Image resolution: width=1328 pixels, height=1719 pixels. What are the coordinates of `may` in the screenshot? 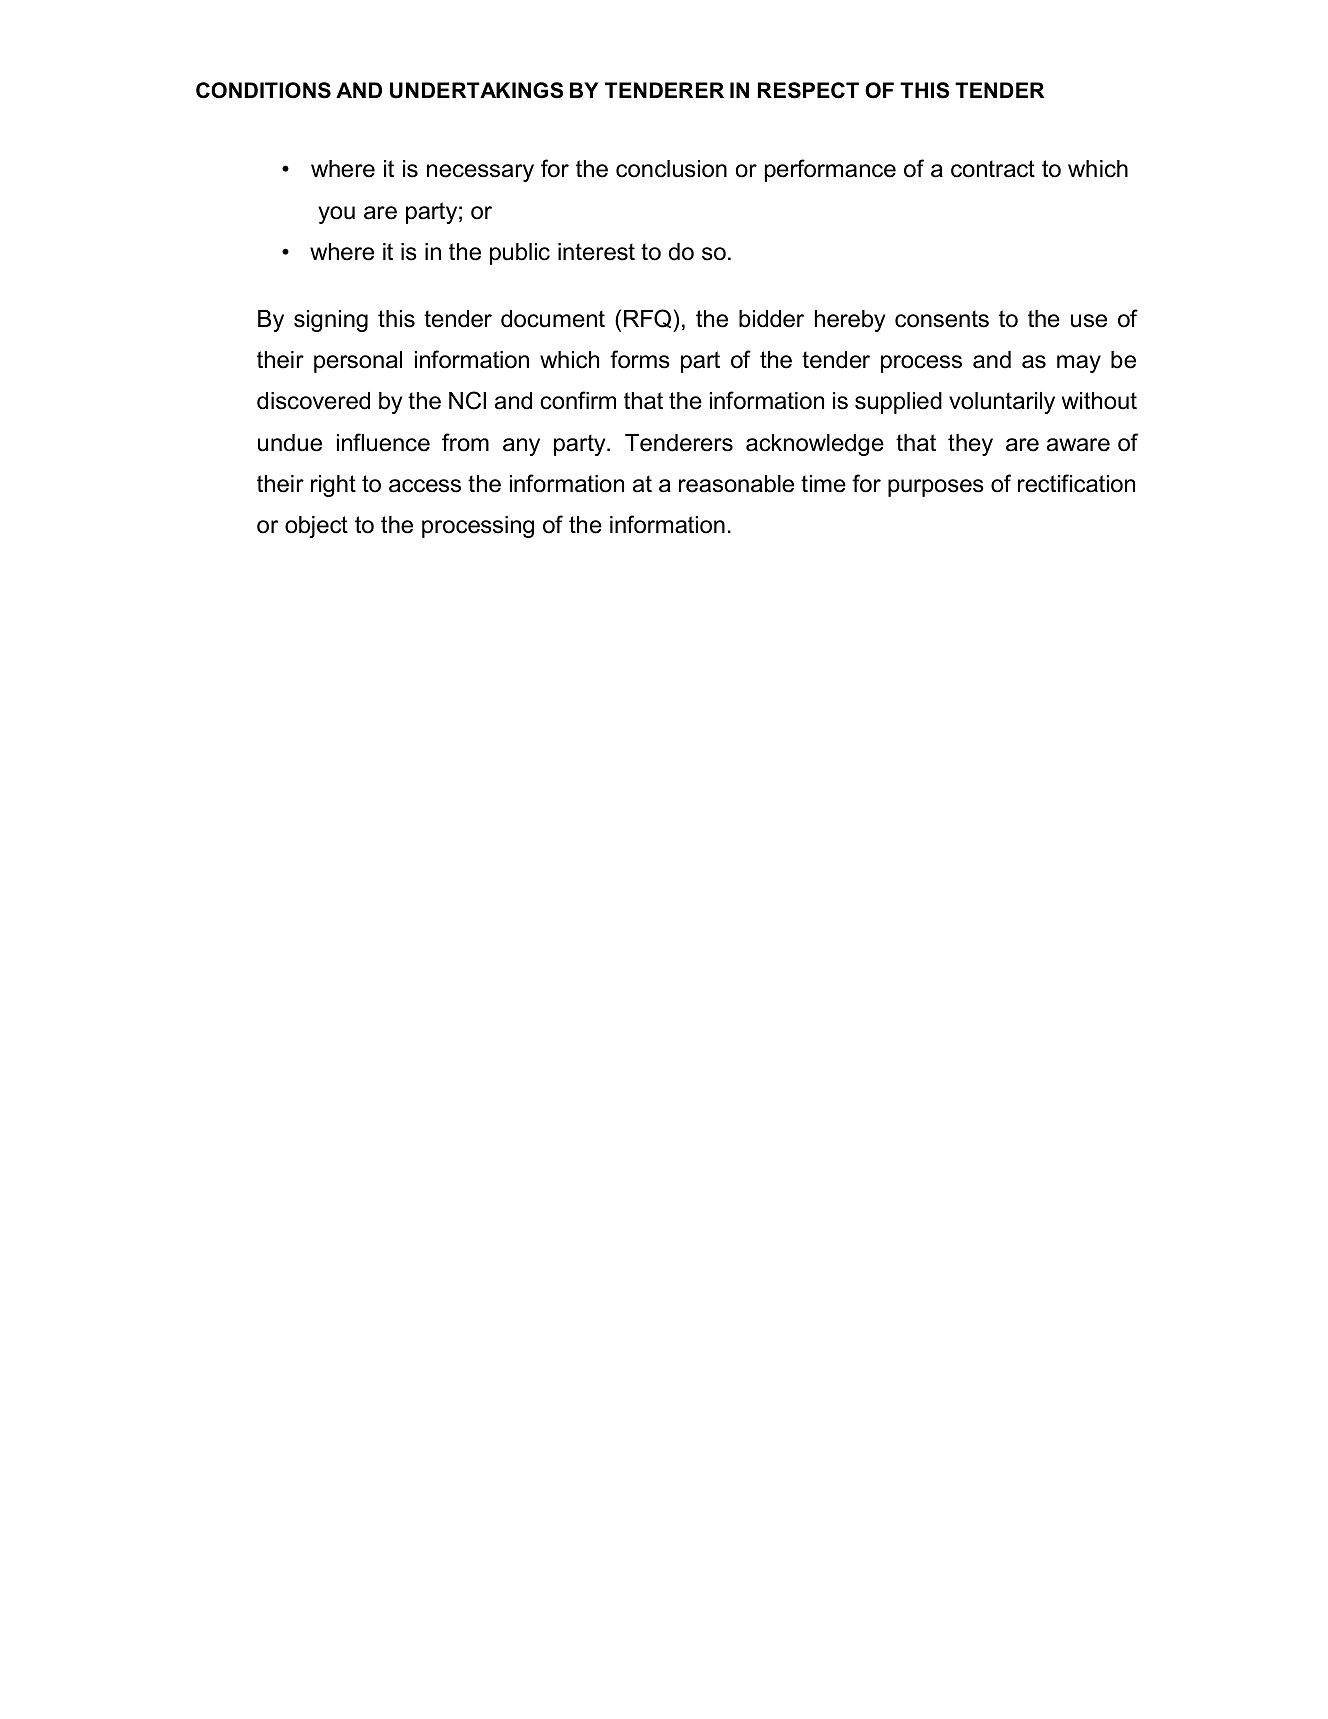 It's located at (1079, 364).
